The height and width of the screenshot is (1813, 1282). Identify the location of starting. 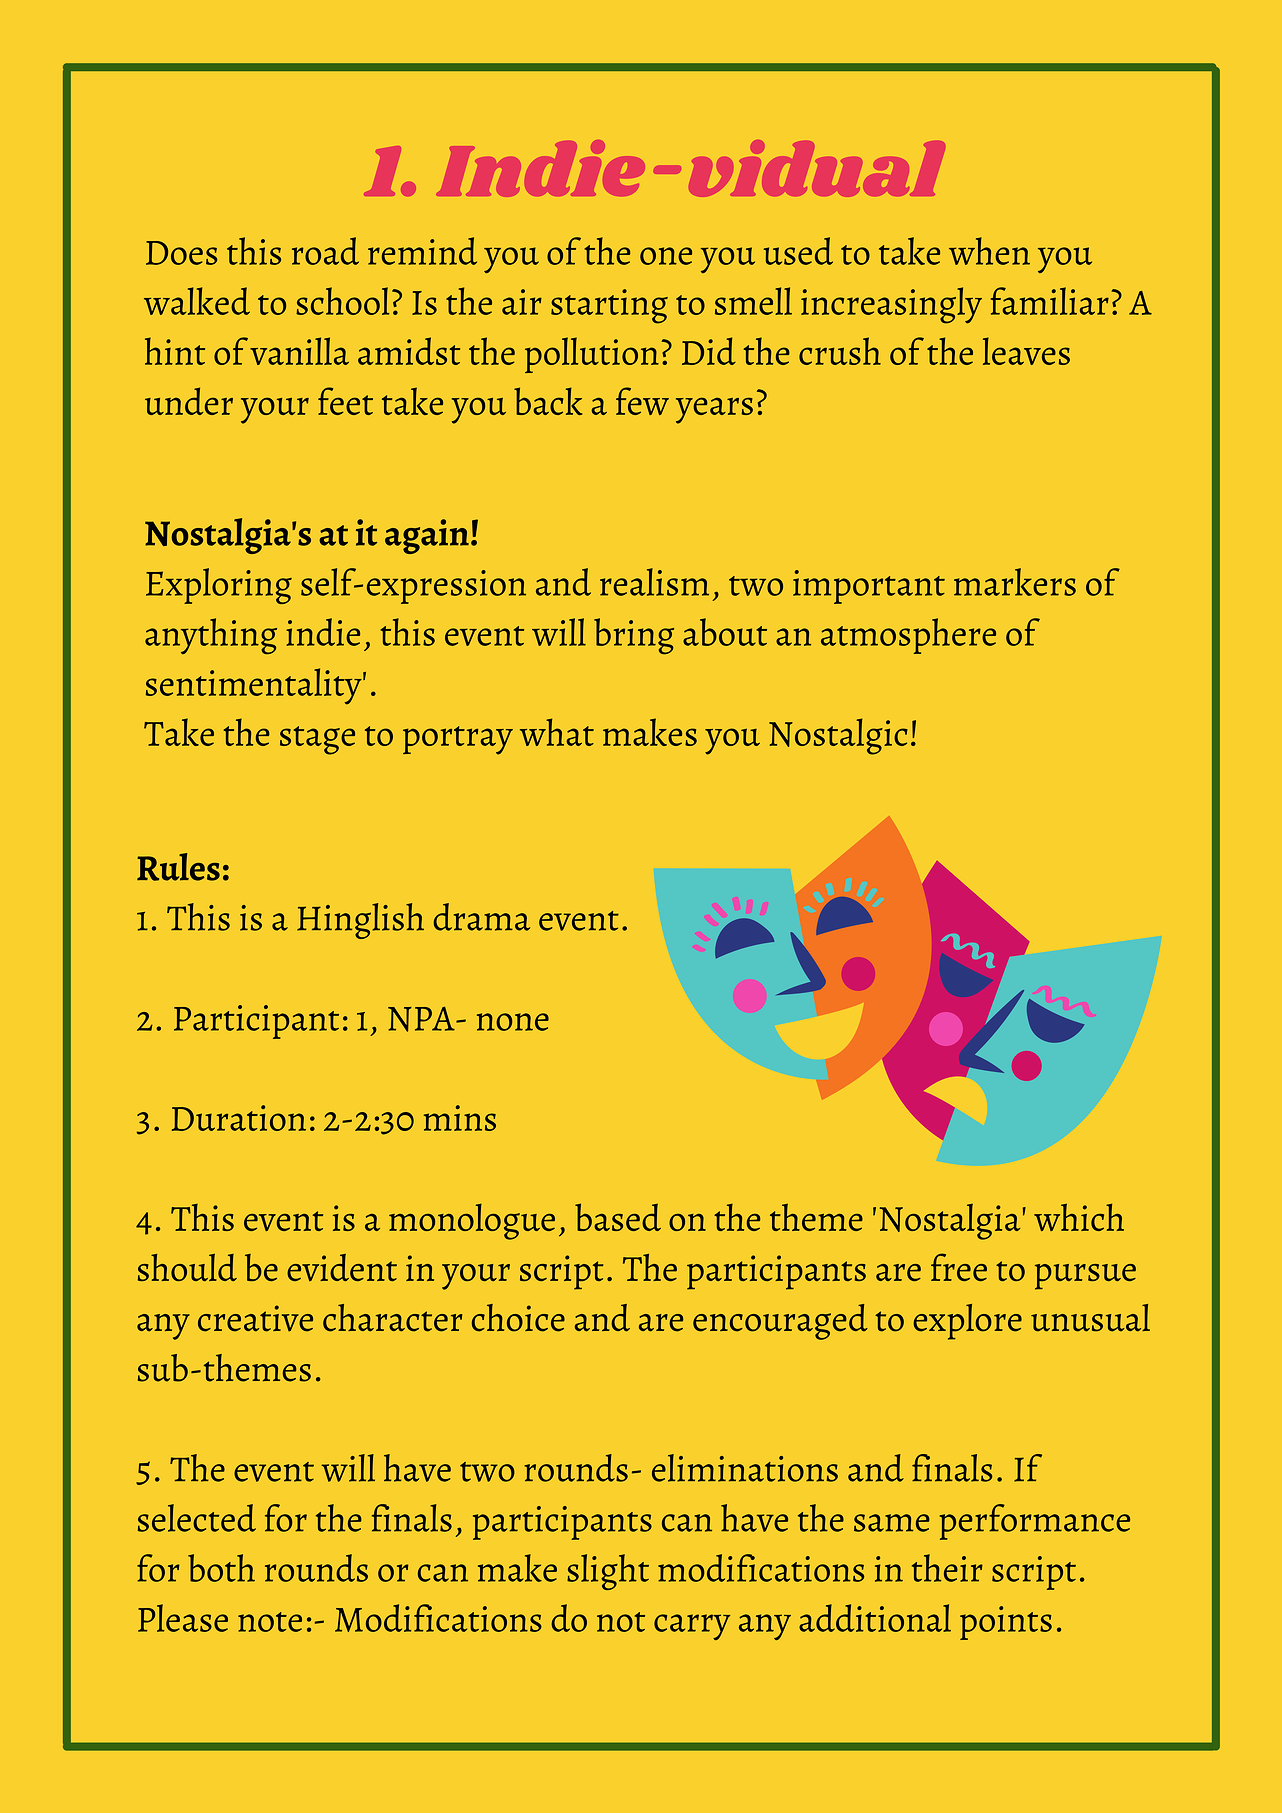
(609, 306).
